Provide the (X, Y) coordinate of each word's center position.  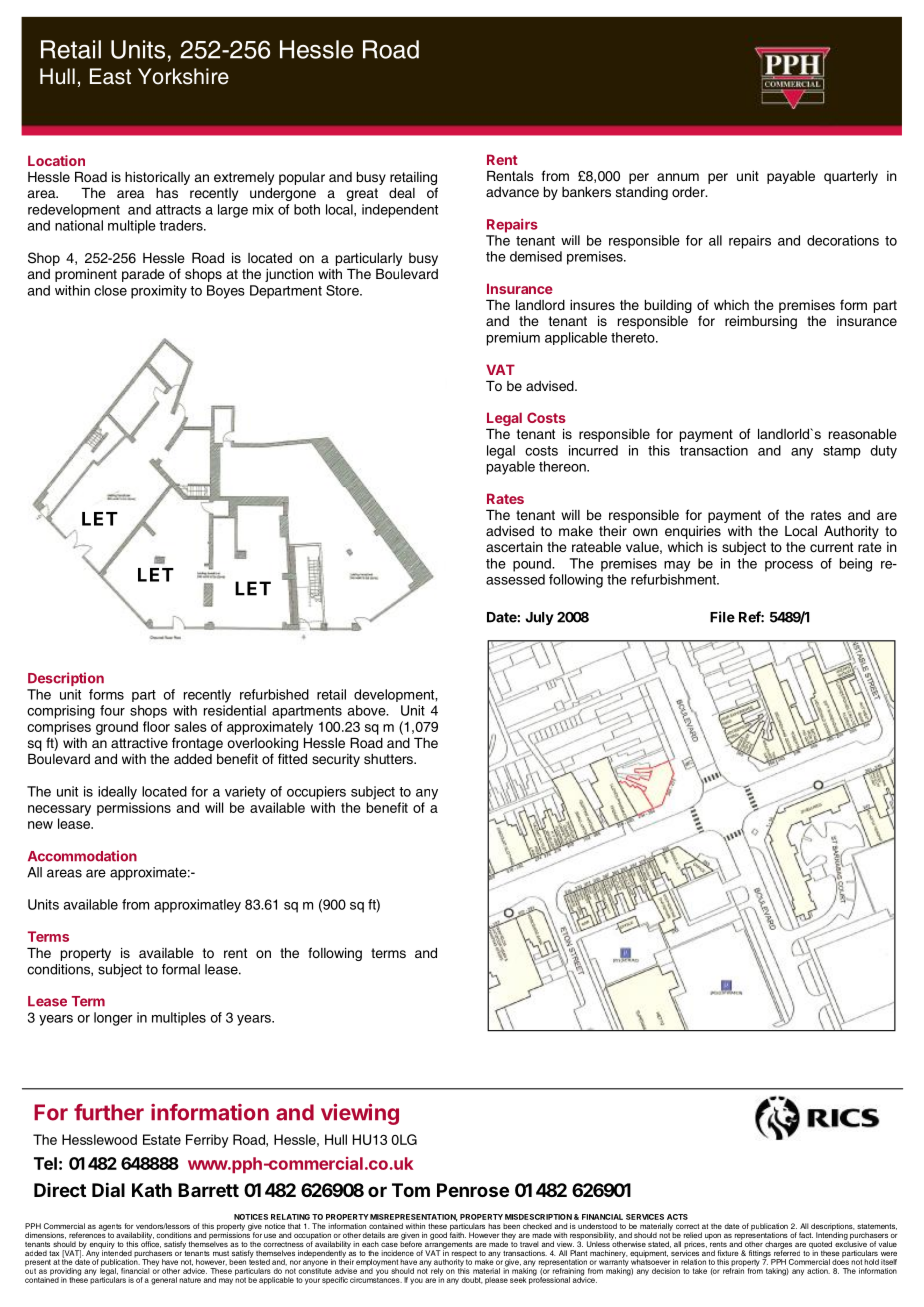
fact (806, 1235)
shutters (389, 759)
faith (458, 1234)
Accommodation (82, 856)
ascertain (514, 547)
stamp (842, 452)
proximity (159, 292)
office (151, 1243)
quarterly (851, 177)
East (110, 76)
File (722, 617)
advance (512, 192)
